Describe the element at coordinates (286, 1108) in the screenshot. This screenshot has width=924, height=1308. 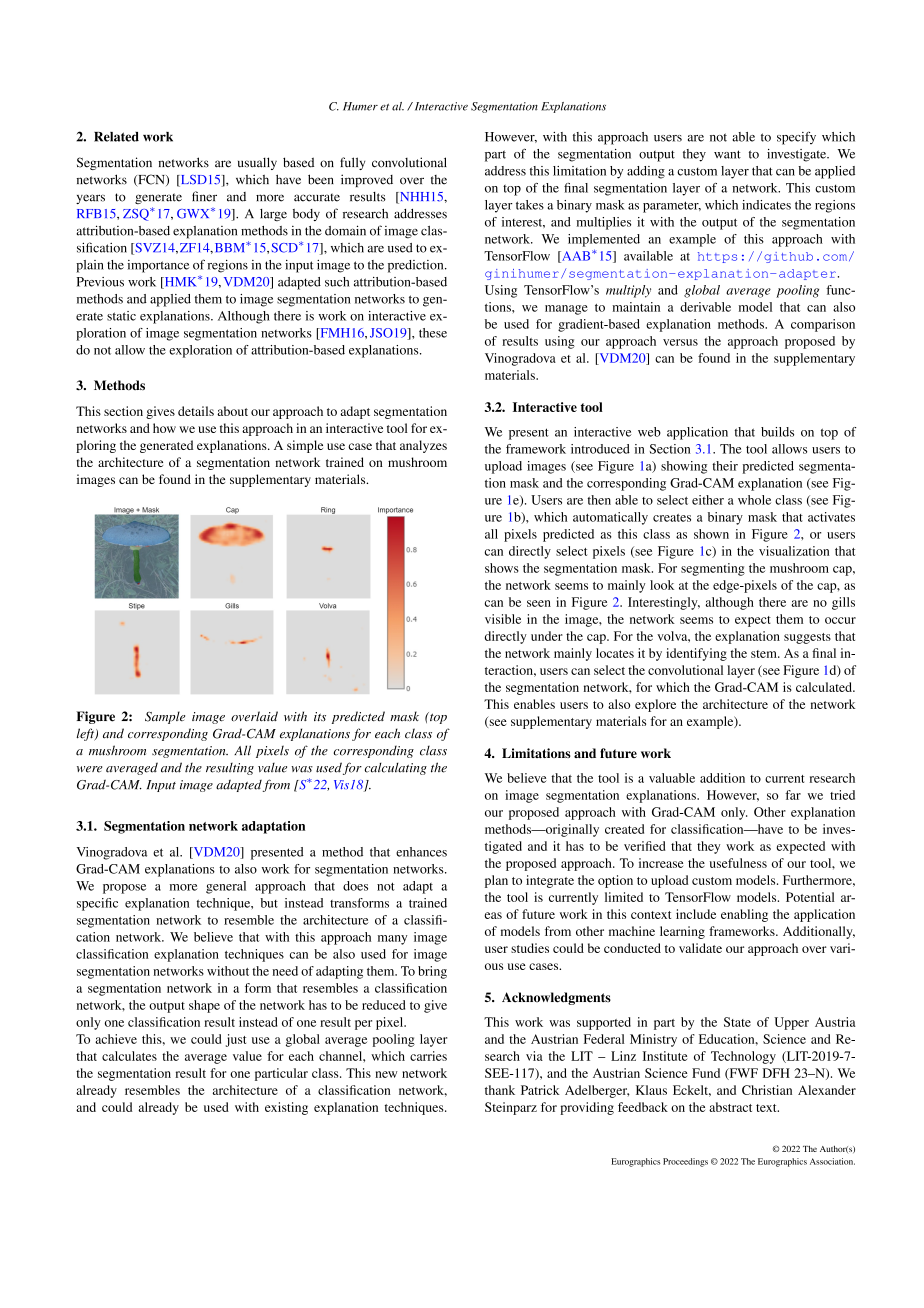
I see `existing` at that location.
